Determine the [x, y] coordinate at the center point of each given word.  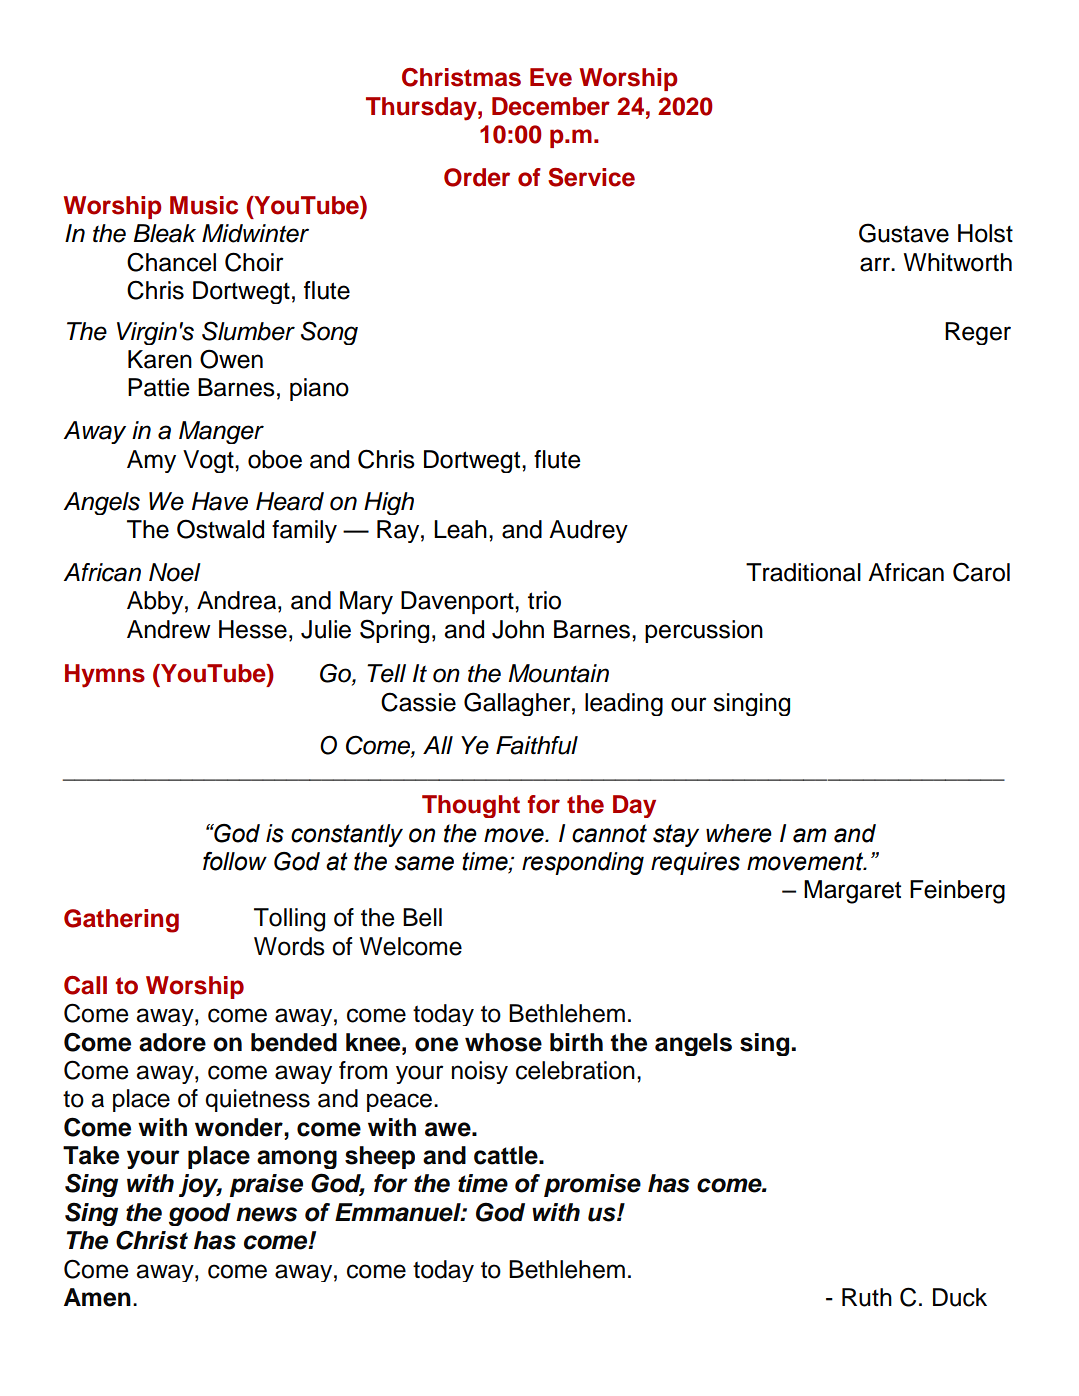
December [551, 106]
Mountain [558, 673]
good [200, 1214]
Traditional [803, 572]
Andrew [168, 629]
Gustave [904, 233]
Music [204, 205]
